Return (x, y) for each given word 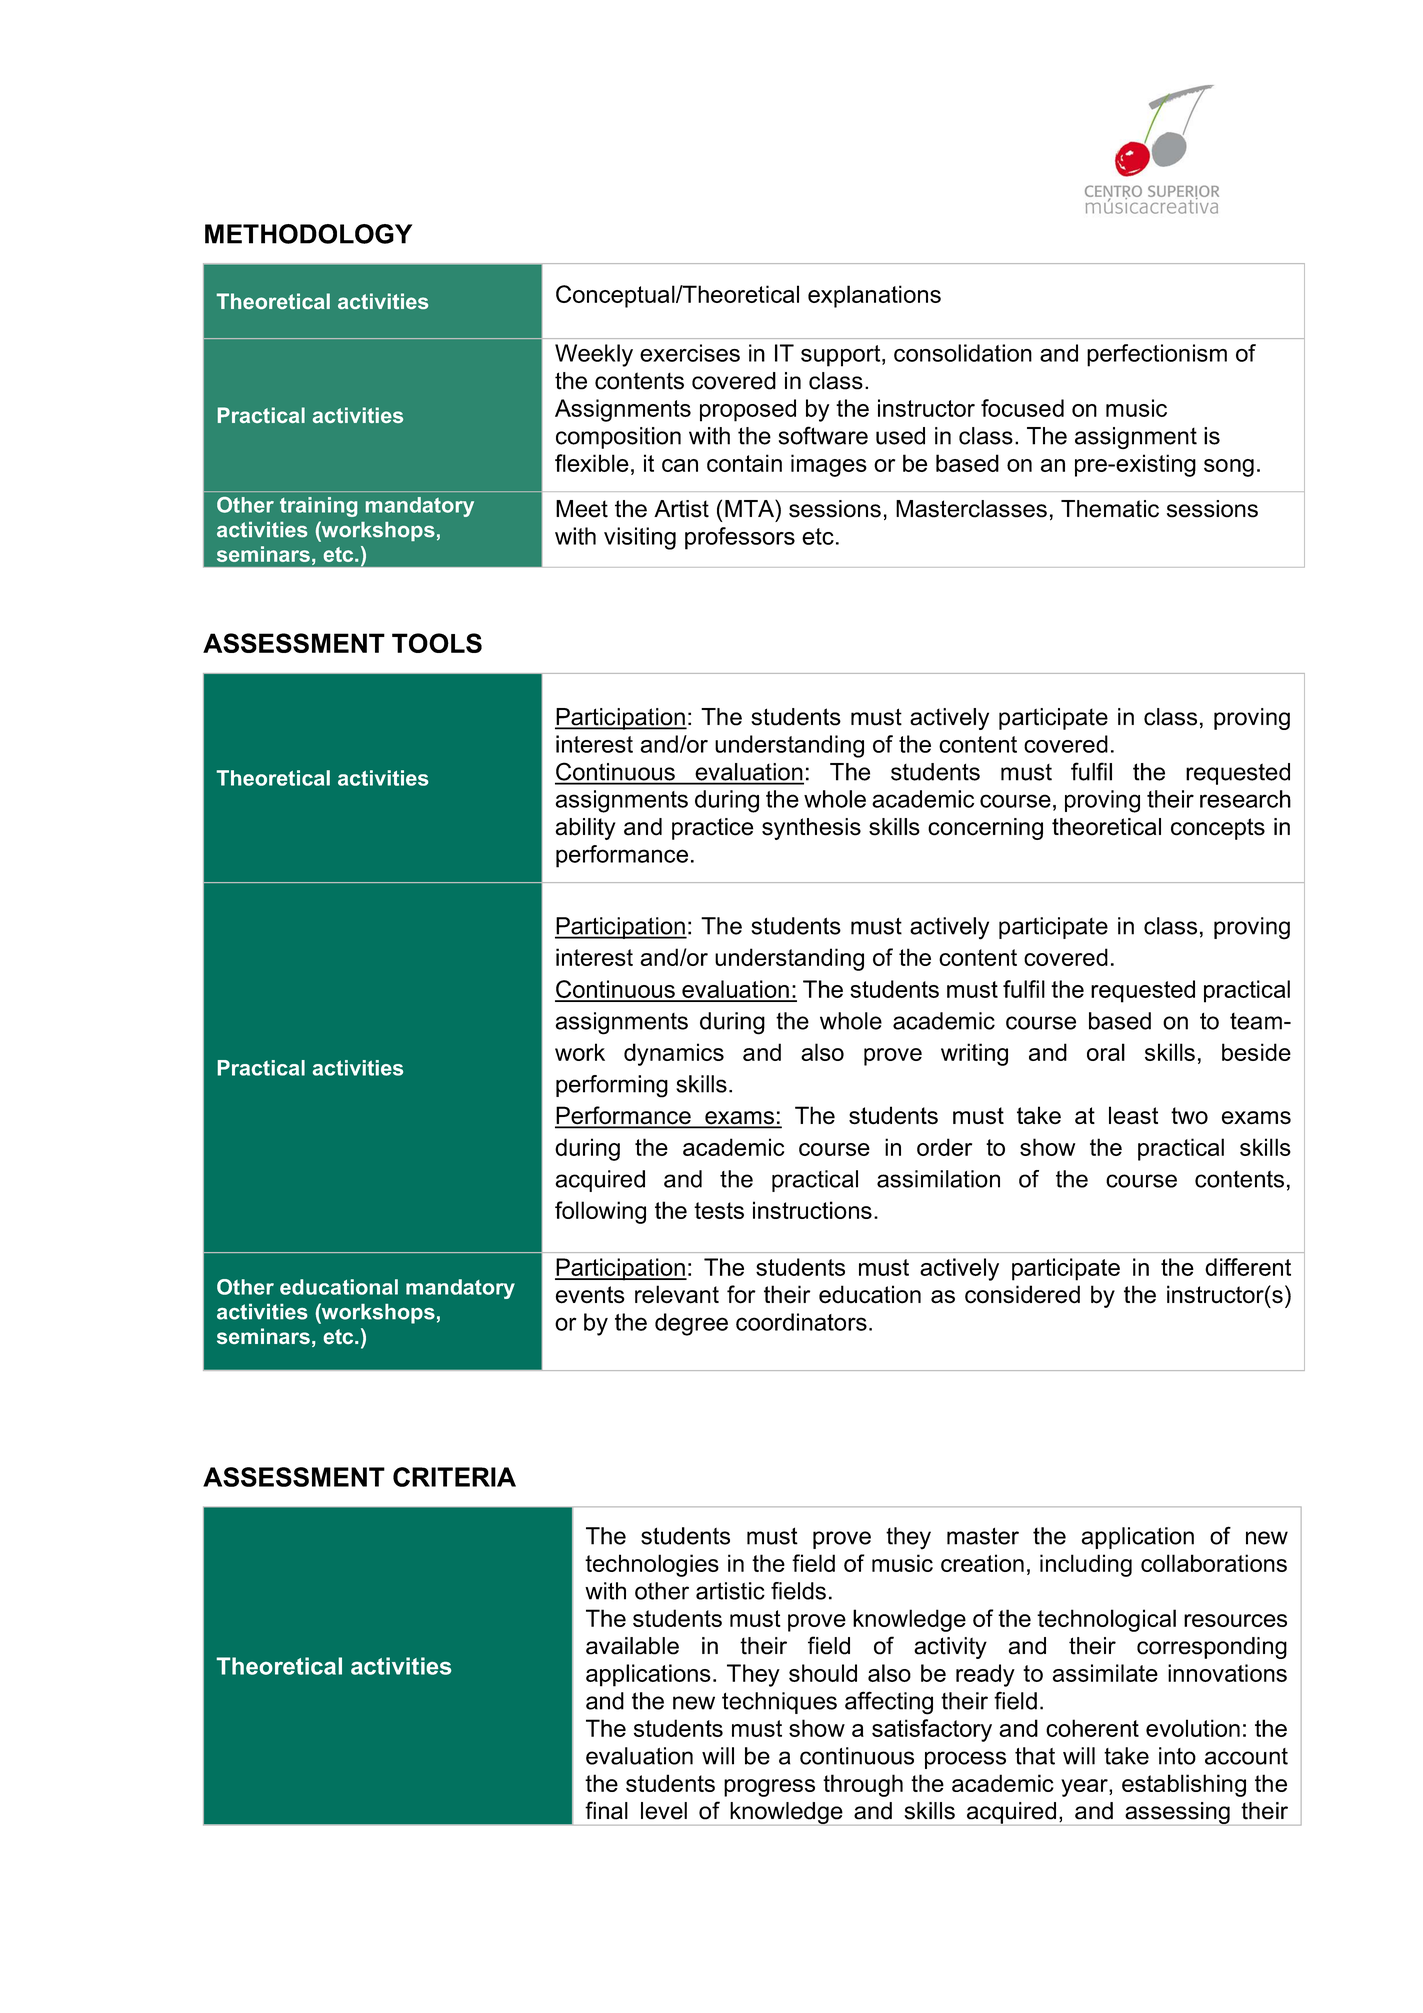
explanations (874, 296)
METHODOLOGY (308, 234)
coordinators (801, 1322)
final (606, 1810)
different (1248, 1267)
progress (769, 1788)
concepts (1218, 829)
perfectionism (1157, 355)
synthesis (811, 829)
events (590, 1295)
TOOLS (437, 643)
